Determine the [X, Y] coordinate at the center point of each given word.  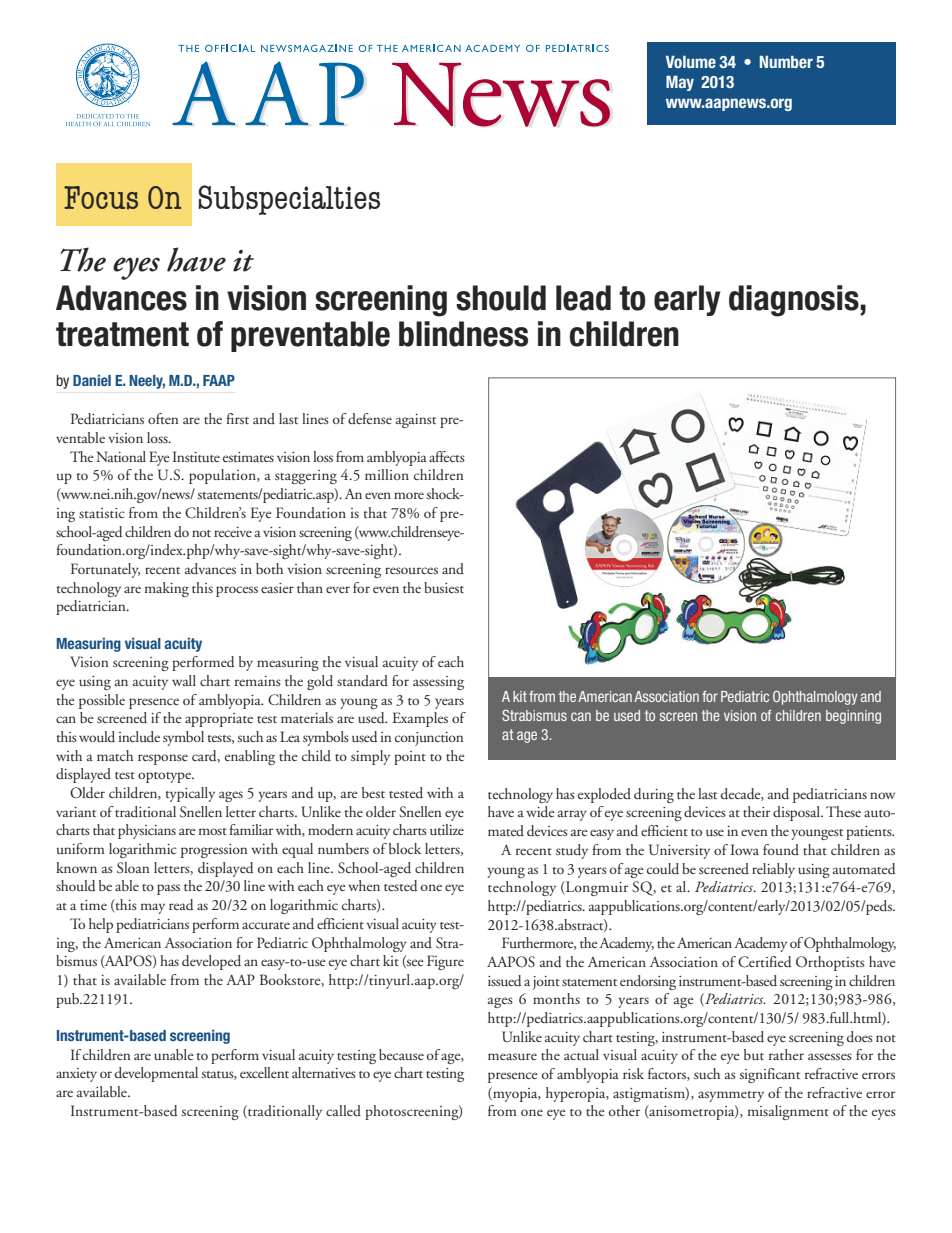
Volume [691, 62]
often [163, 418]
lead [583, 298]
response [163, 759]
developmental [156, 1074]
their [756, 811]
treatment [122, 334]
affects [447, 456]
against [416, 421]
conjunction [429, 739]
